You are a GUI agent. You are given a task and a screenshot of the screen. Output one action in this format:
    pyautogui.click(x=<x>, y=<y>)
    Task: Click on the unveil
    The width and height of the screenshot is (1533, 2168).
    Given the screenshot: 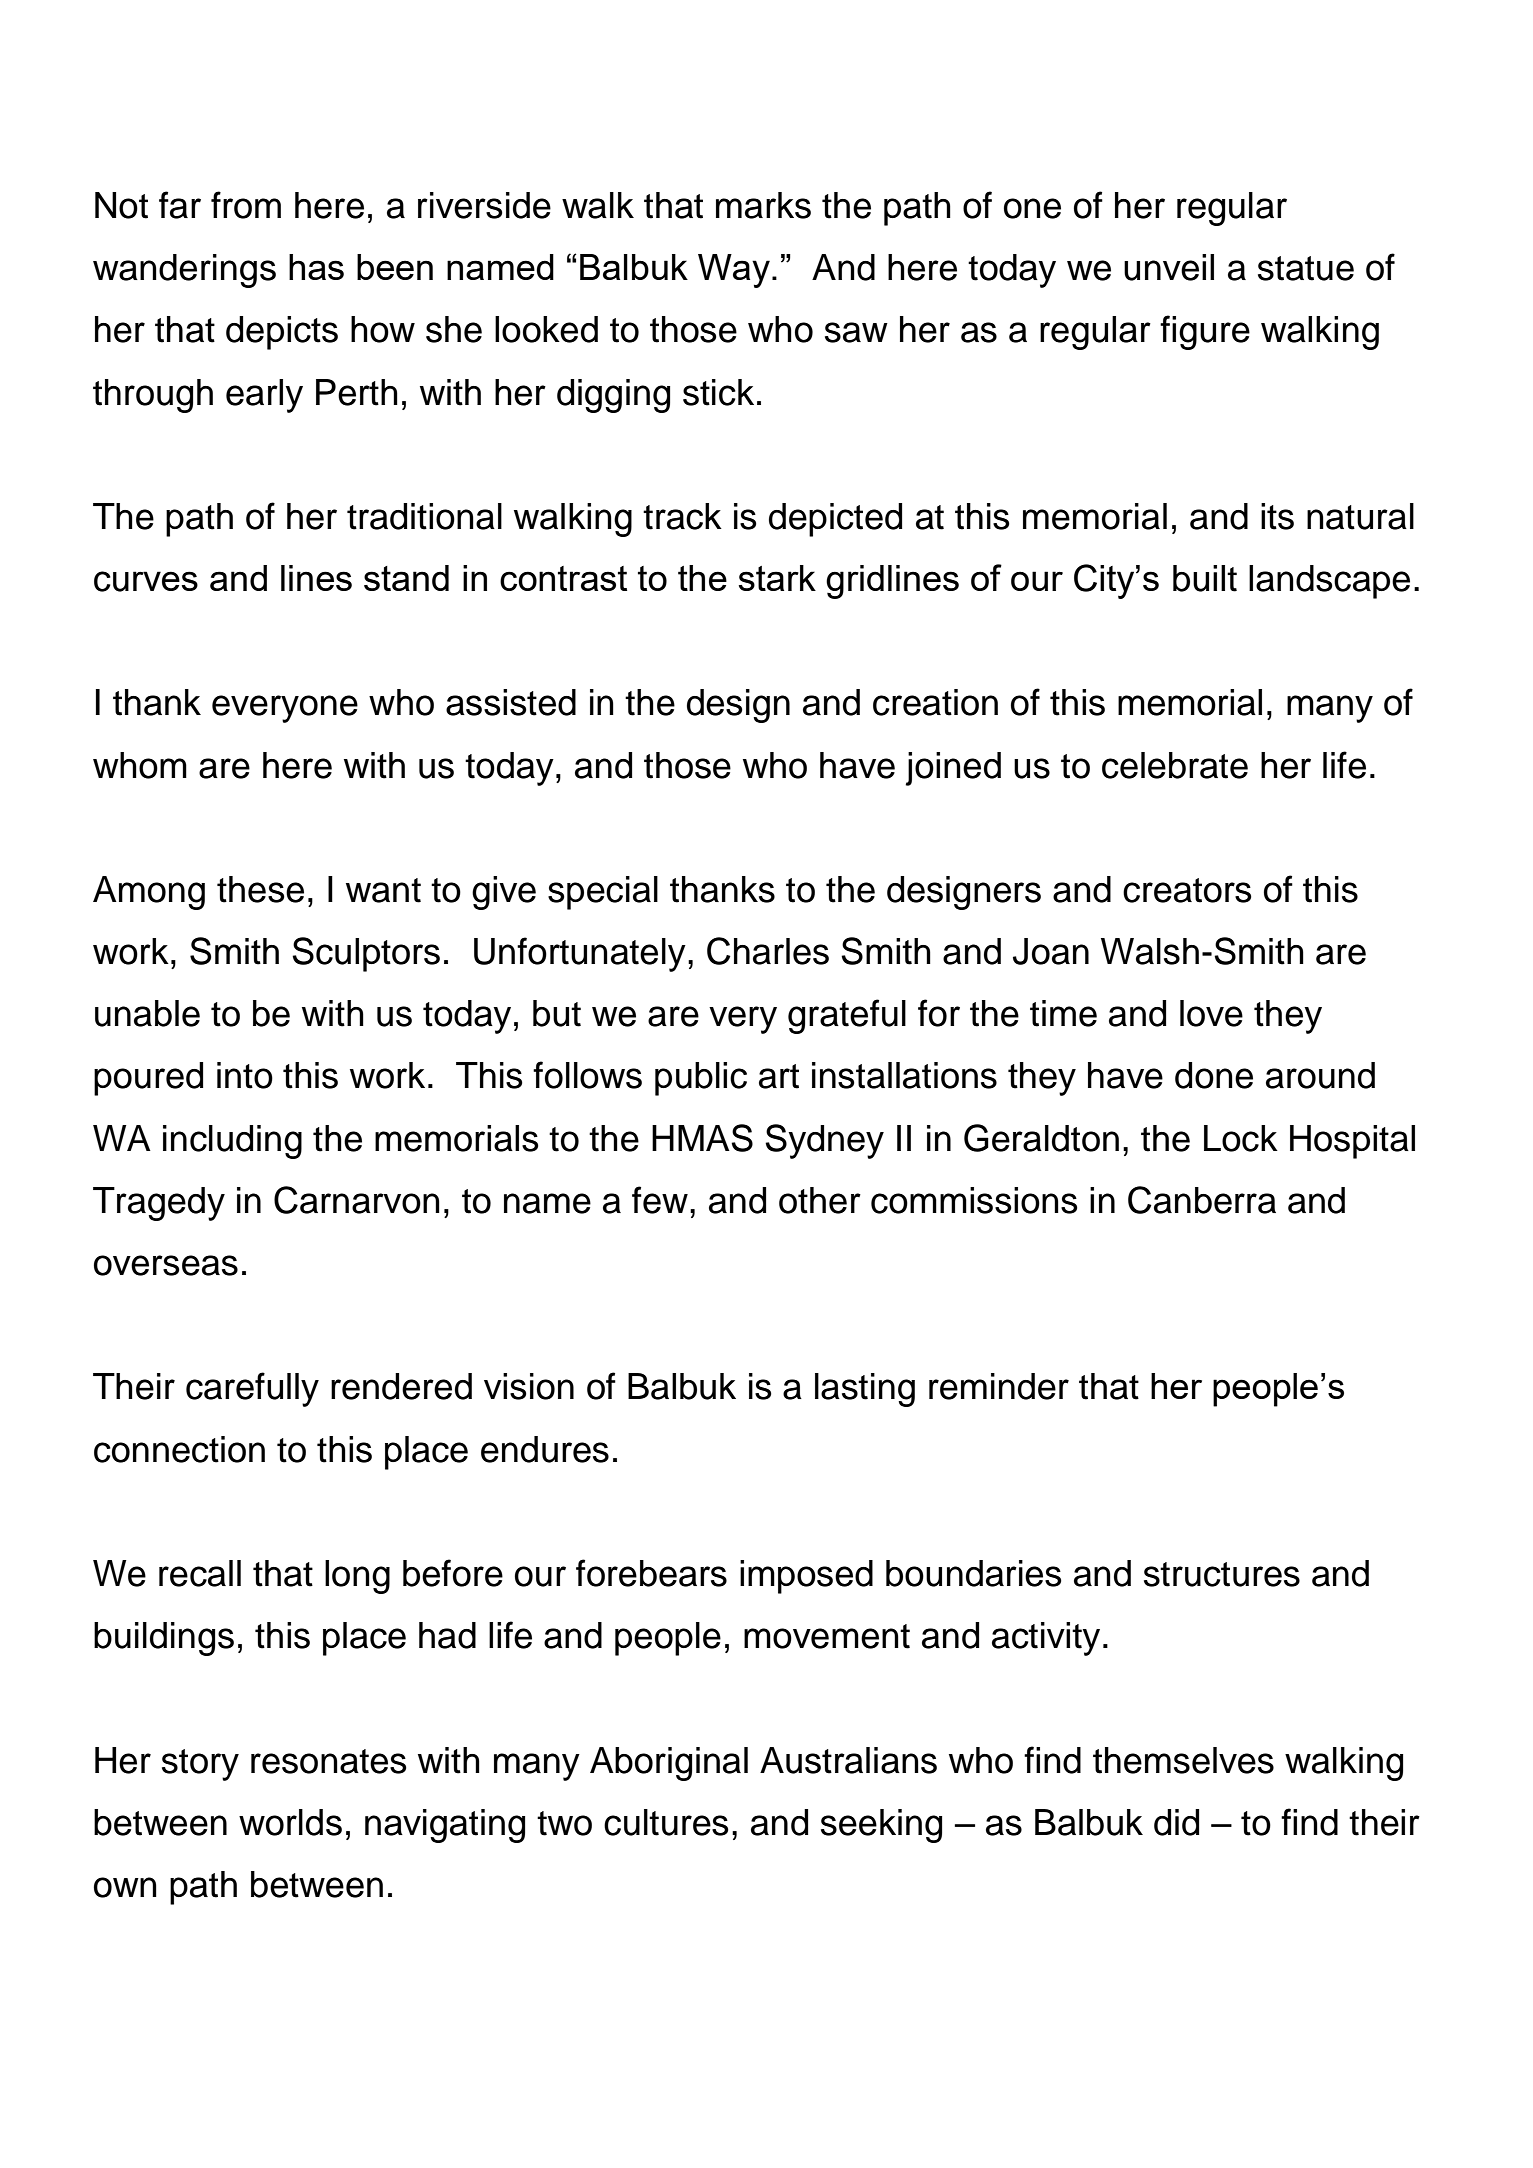 What is the action you would take?
    pyautogui.click(x=1169, y=267)
